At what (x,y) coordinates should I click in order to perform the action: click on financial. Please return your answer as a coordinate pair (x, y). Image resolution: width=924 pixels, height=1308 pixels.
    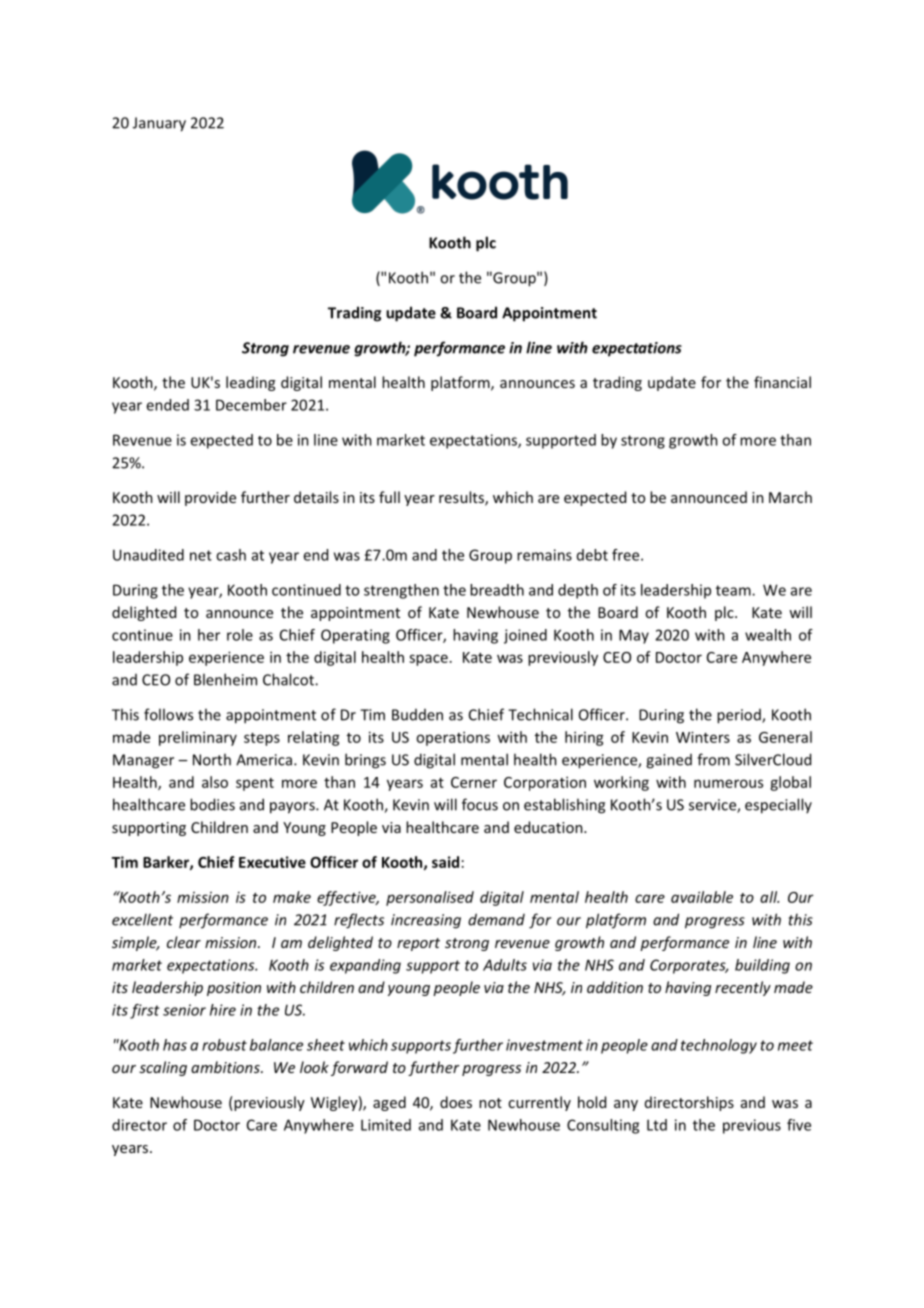
    Looking at the image, I should click on (782, 382).
